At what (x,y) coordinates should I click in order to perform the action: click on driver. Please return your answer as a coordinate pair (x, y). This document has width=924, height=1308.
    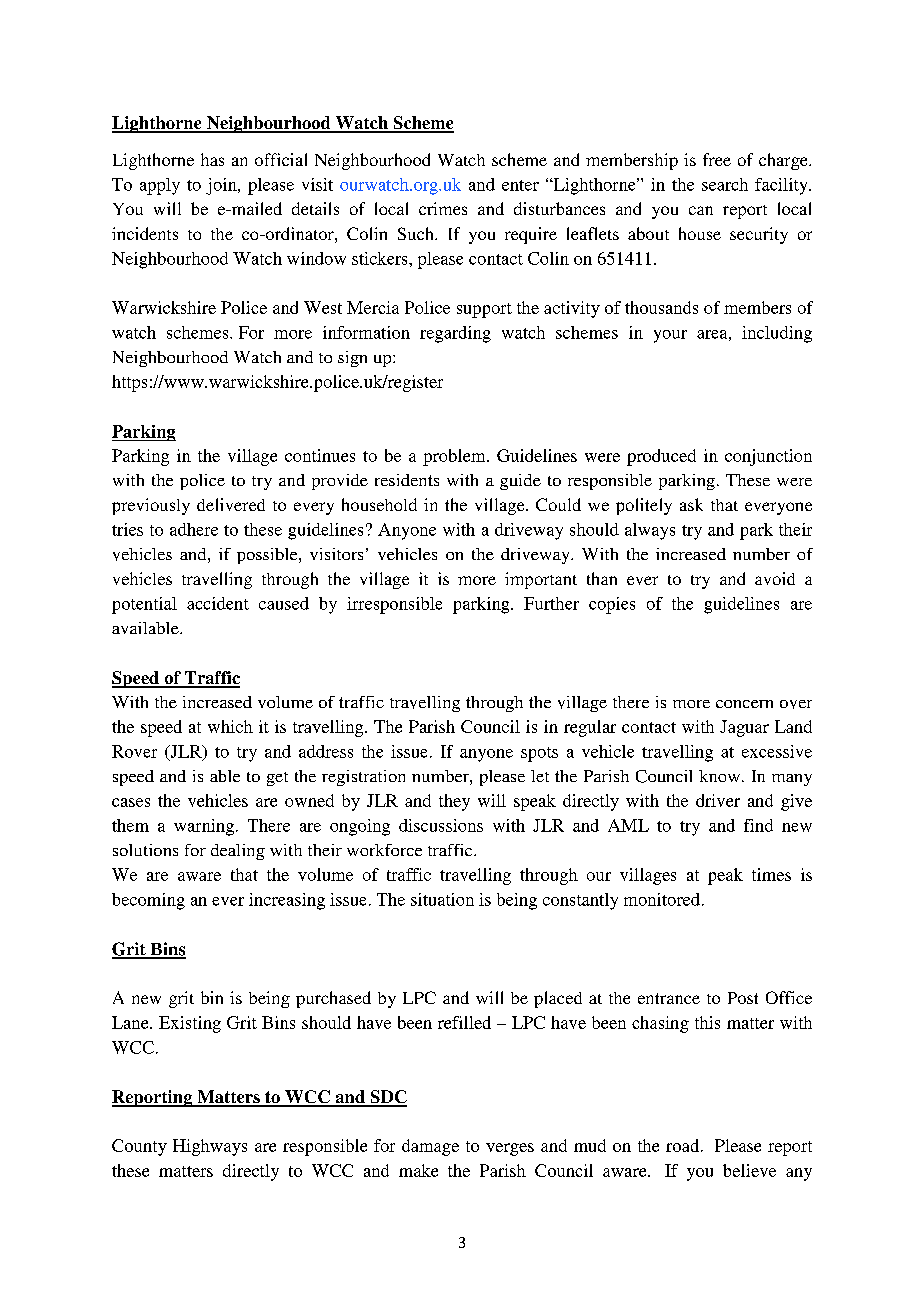
    Looking at the image, I should click on (718, 800).
